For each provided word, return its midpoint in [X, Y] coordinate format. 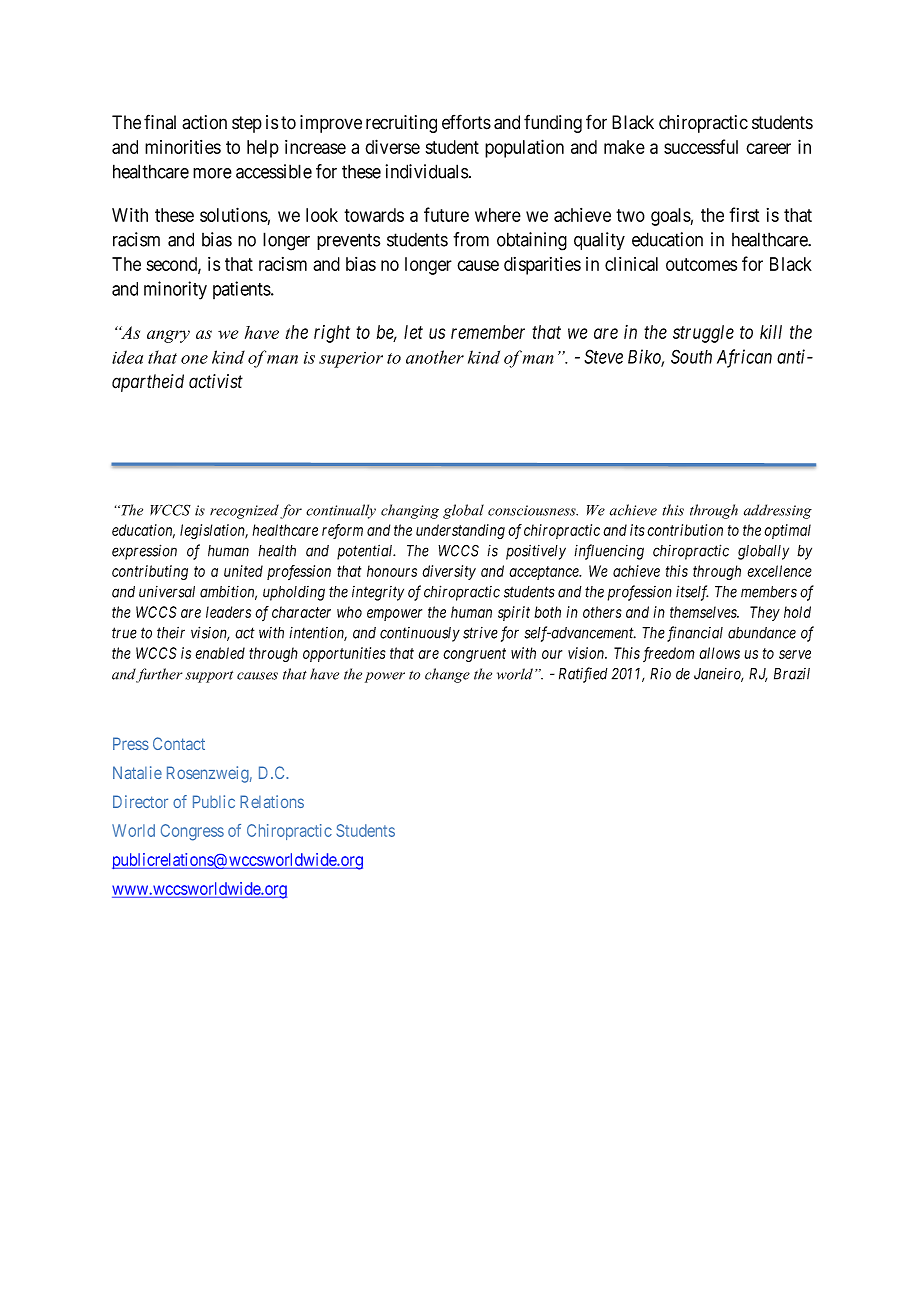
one [194, 359]
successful [701, 146]
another [435, 357]
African [744, 358]
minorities [183, 147]
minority [175, 290]
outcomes [701, 264]
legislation [214, 531]
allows [719, 653]
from [471, 239]
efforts [466, 122]
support [209, 677]
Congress [192, 832]
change [447, 675]
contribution [685, 530]
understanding [460, 531]
